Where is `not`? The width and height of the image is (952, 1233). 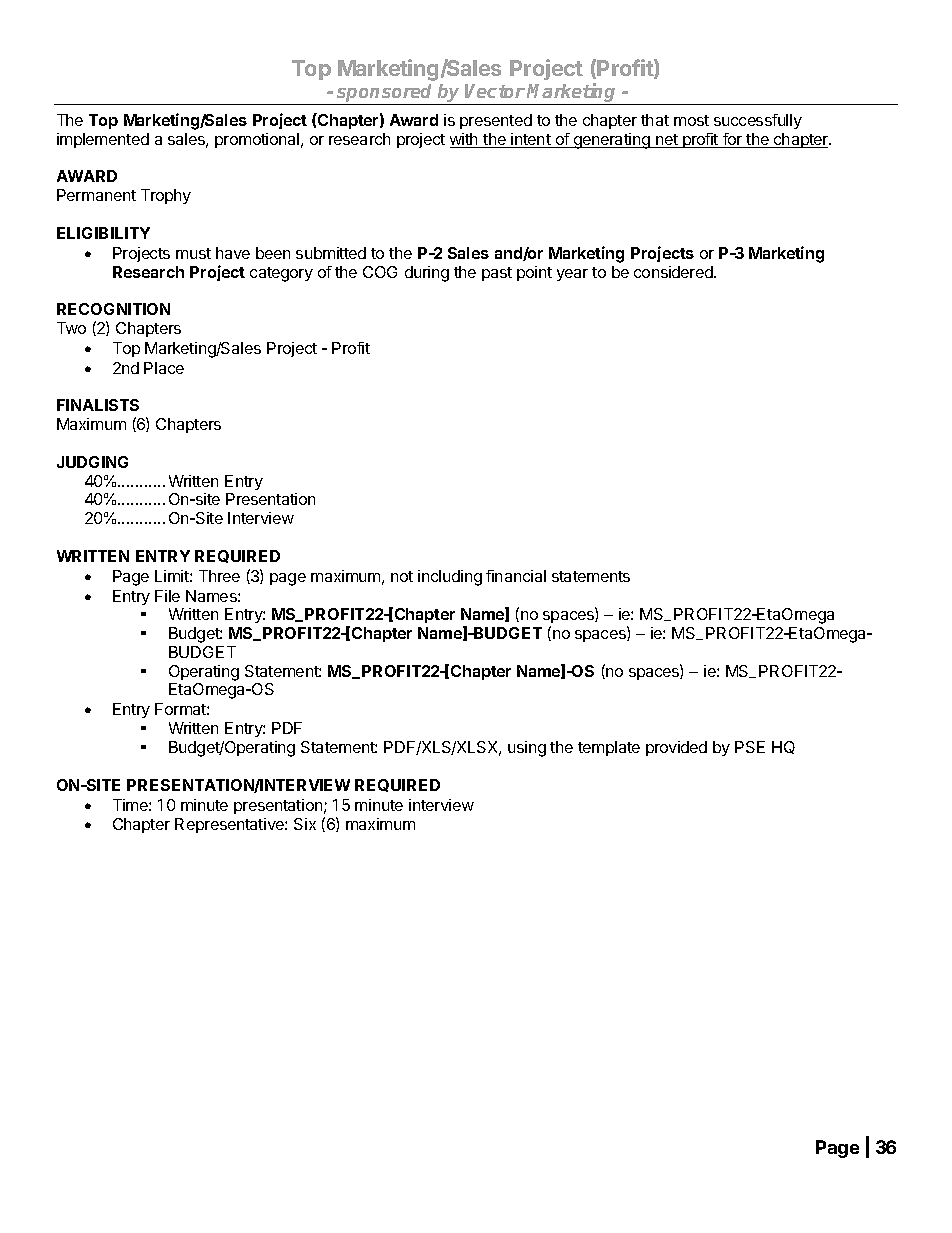
not is located at coordinates (402, 576).
